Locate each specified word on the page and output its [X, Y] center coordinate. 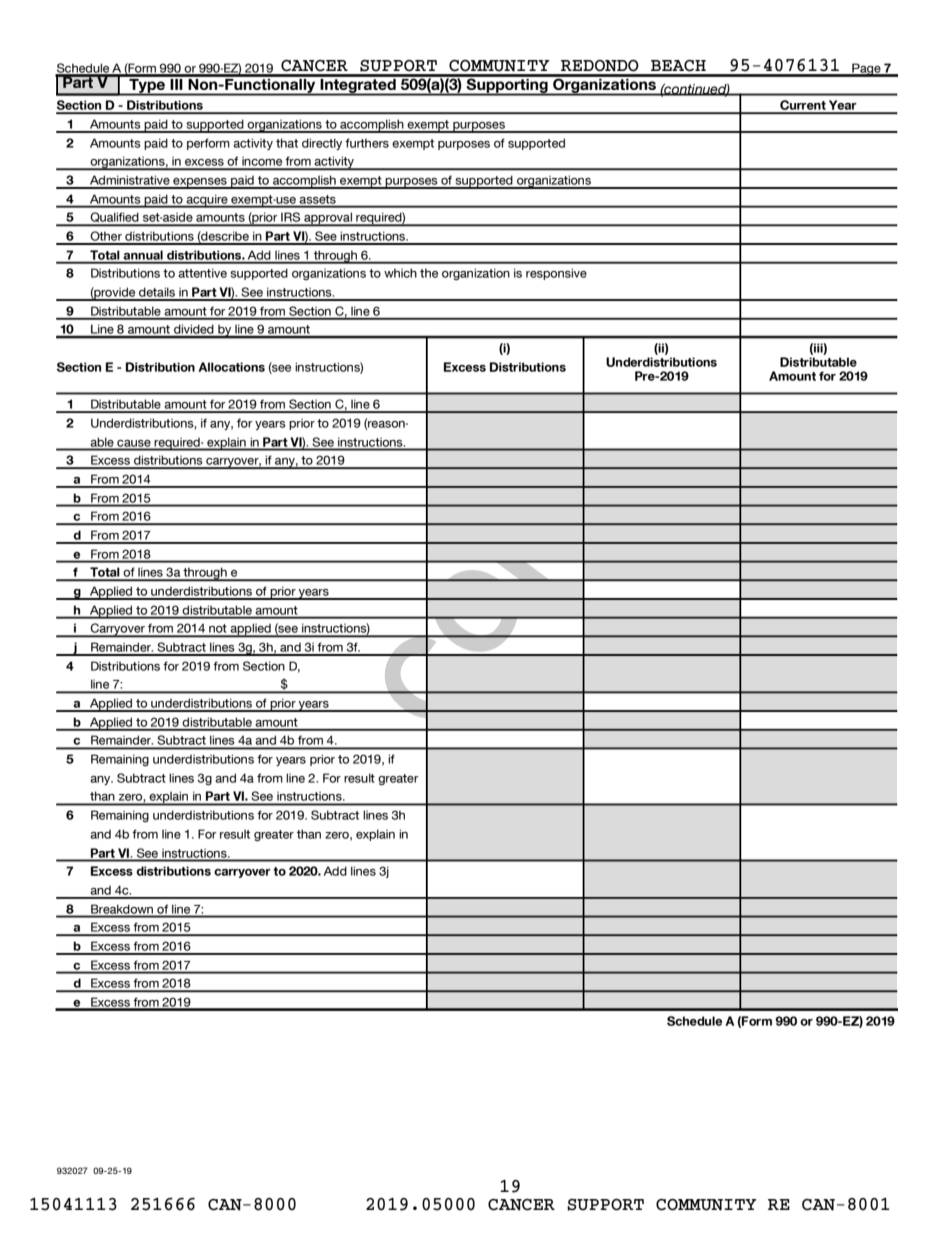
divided [194, 331]
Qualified [114, 218]
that [287, 143]
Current [803, 106]
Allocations [231, 367]
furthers [367, 143]
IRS [291, 218]
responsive [556, 274]
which [400, 273]
